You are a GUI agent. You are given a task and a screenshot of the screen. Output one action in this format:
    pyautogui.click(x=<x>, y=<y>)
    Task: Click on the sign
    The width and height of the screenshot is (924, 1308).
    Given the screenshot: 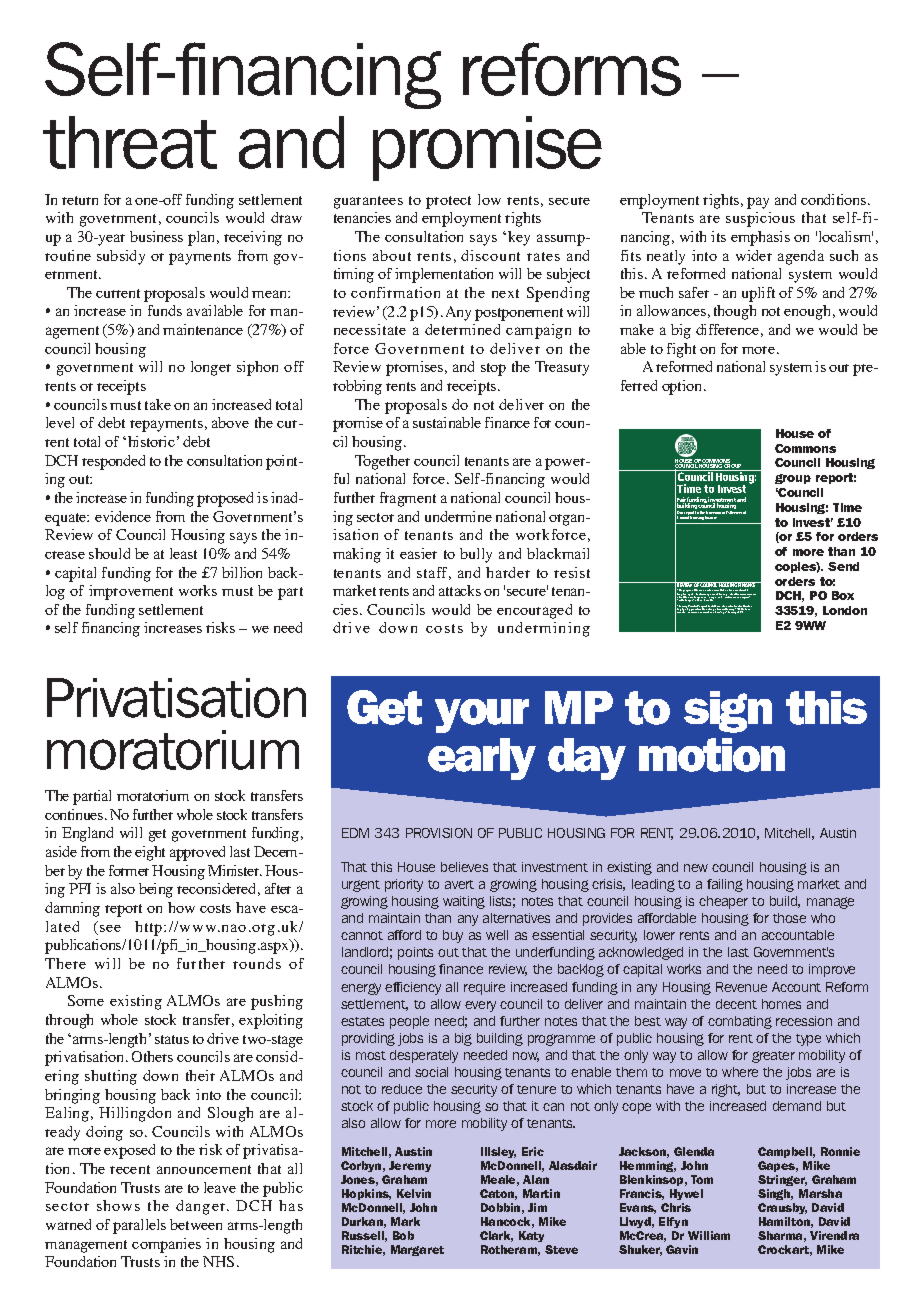 What is the action you would take?
    pyautogui.click(x=728, y=712)
